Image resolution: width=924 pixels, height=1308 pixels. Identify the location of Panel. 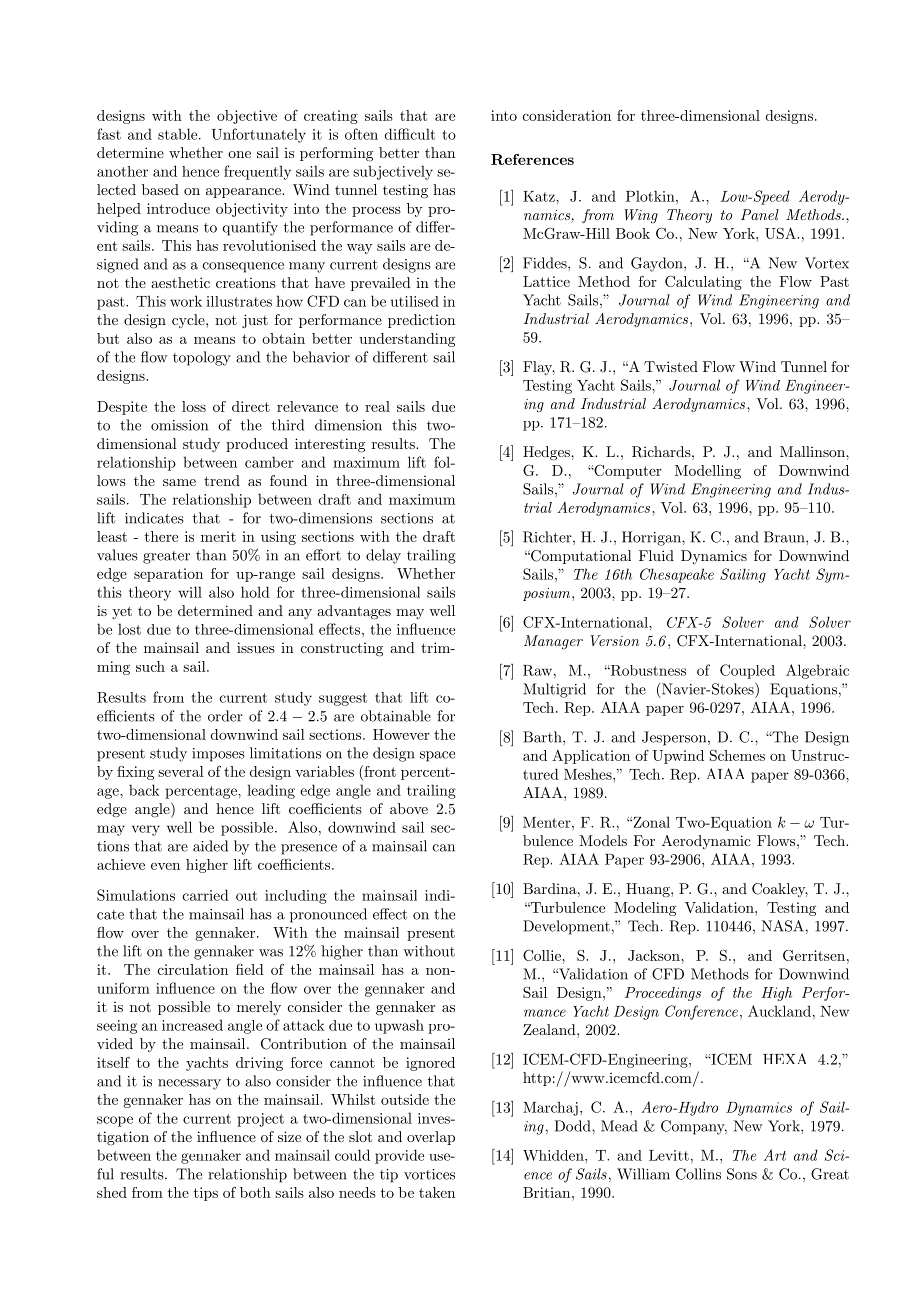
(760, 214).
